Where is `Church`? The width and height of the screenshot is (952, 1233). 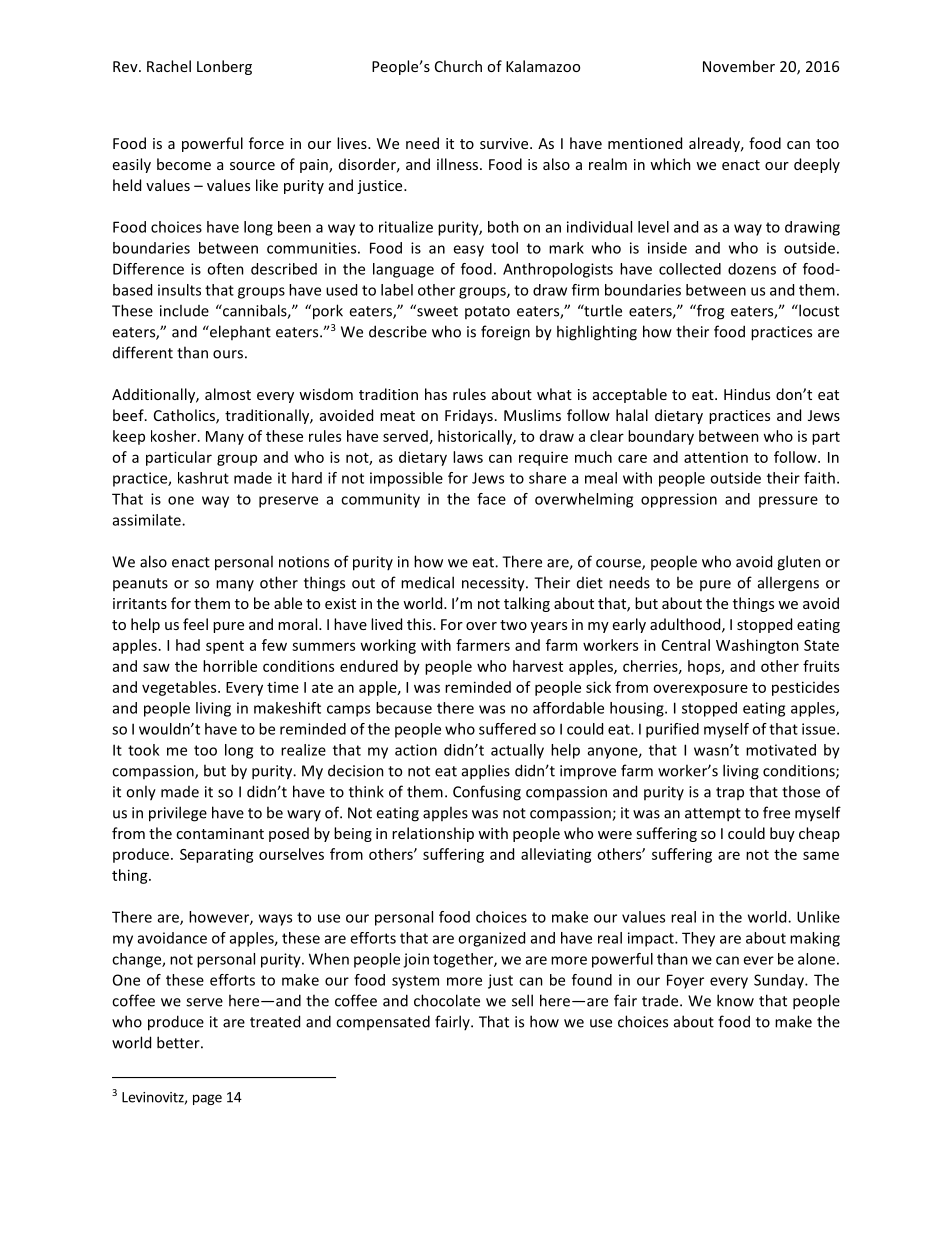 Church is located at coordinates (458, 66).
